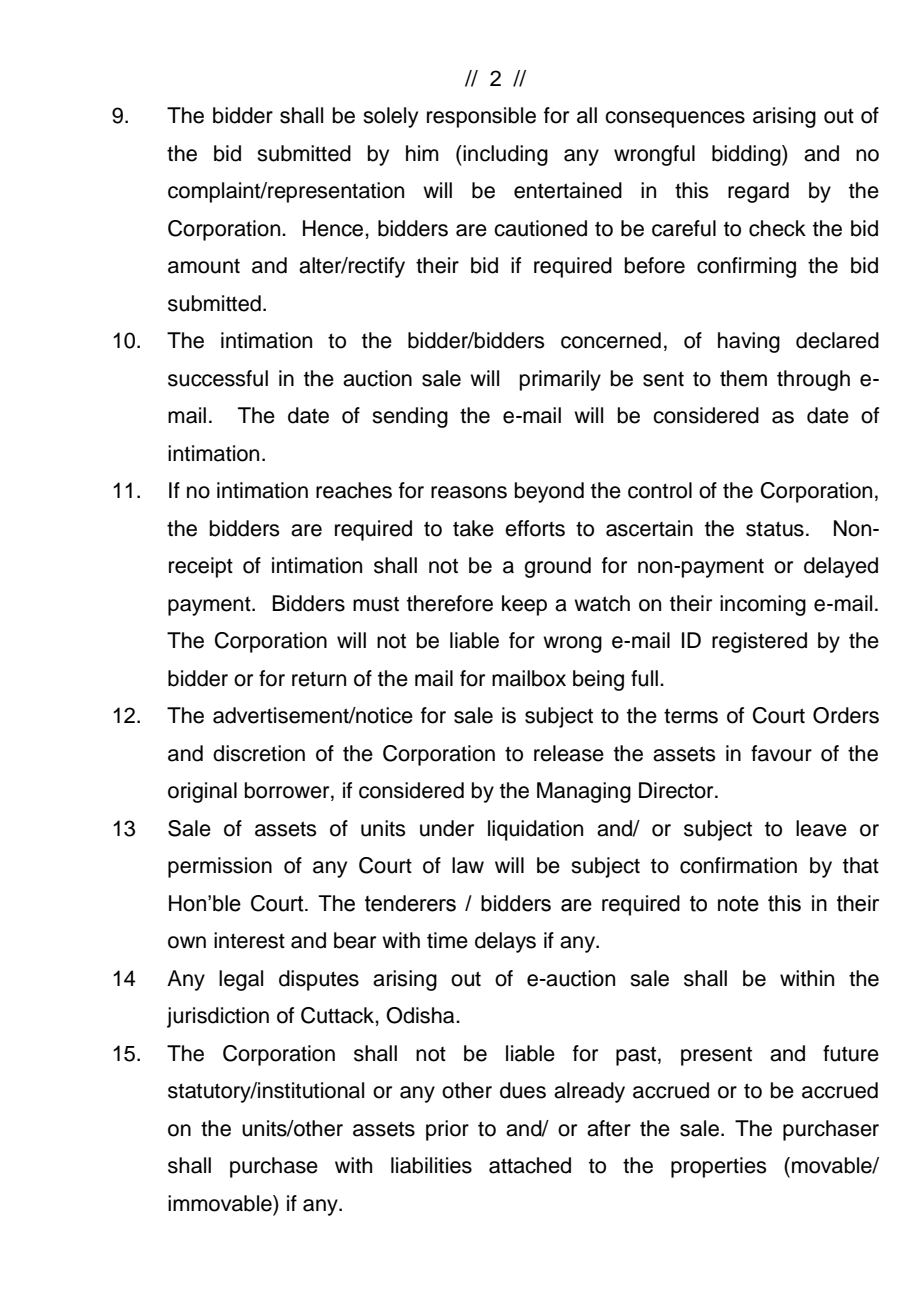 Image resolution: width=924 pixels, height=1307 pixels. I want to click on through, so click(813, 380).
